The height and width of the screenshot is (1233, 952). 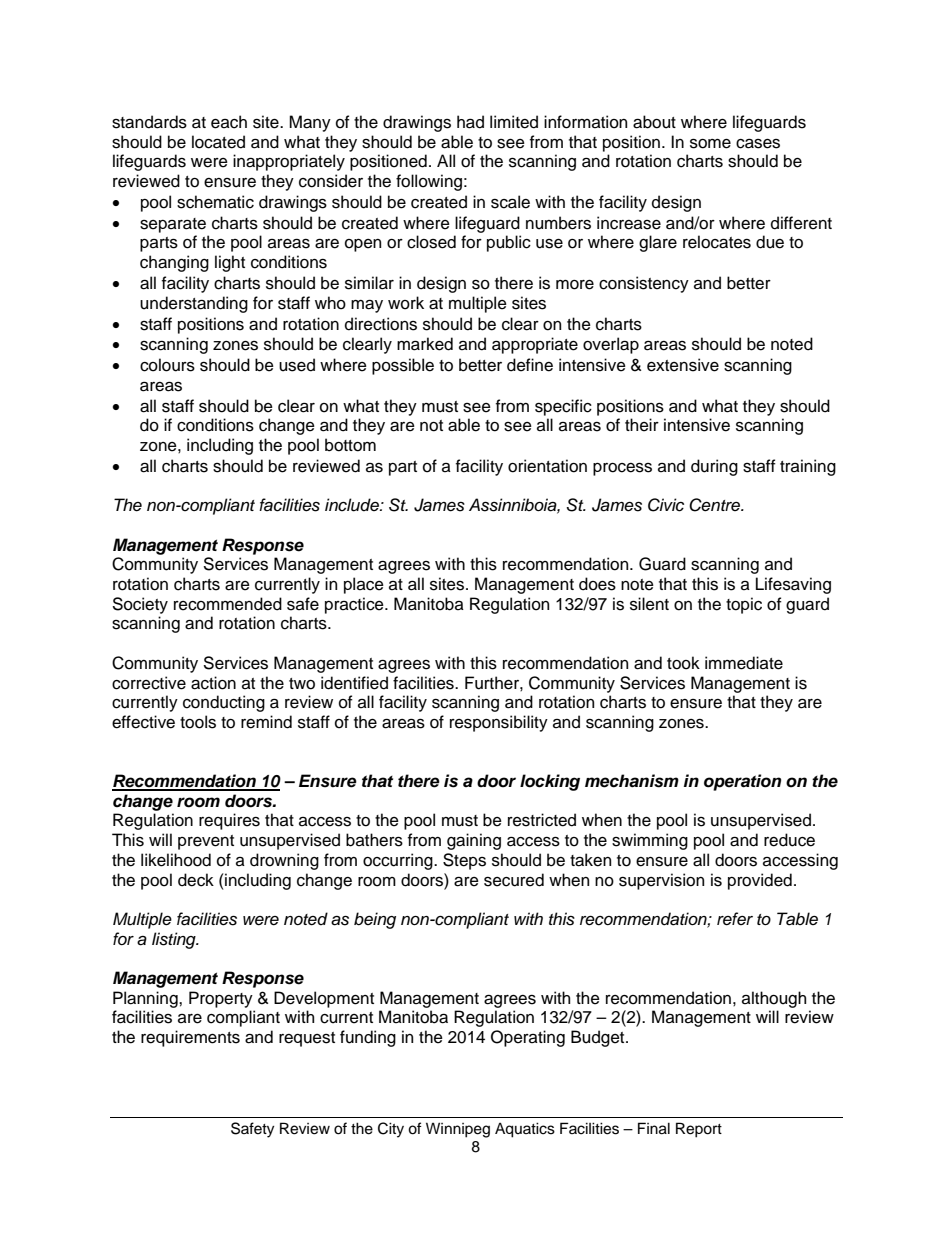 What do you see at coordinates (710, 143) in the screenshot?
I see `some` at bounding box center [710, 143].
